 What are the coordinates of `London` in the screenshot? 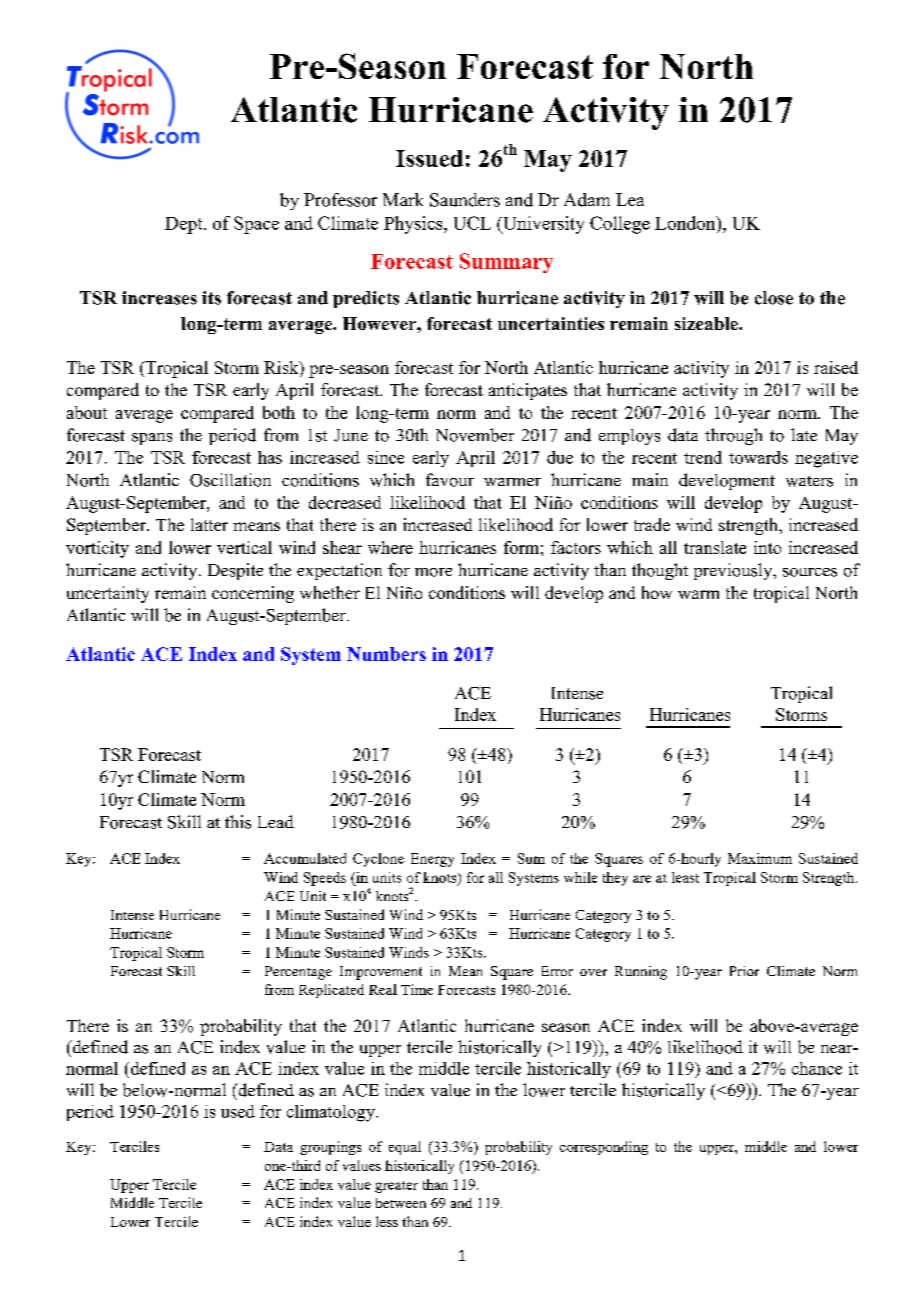 It's located at (686, 223).
